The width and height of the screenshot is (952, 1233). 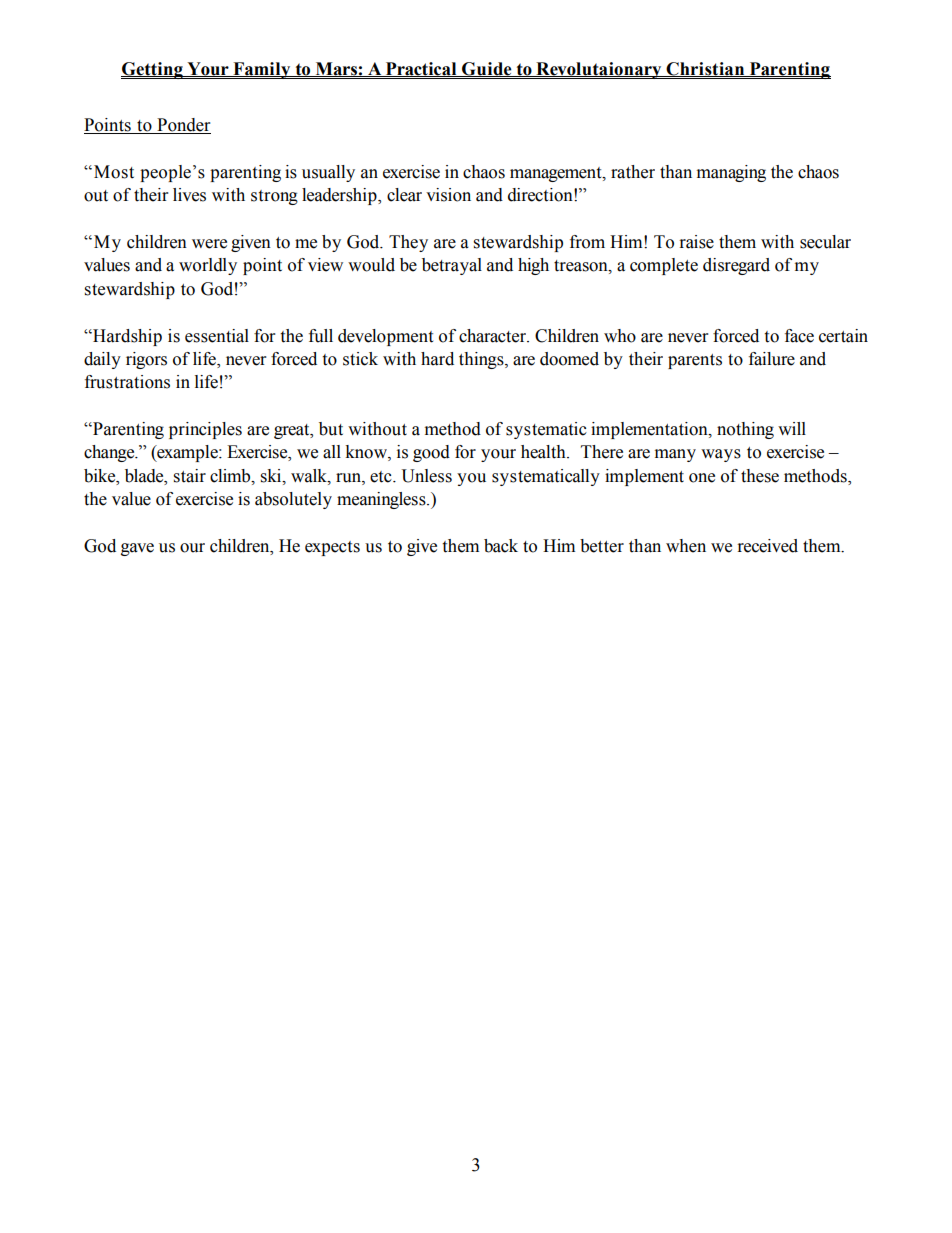 I want to click on gave, so click(x=137, y=549).
